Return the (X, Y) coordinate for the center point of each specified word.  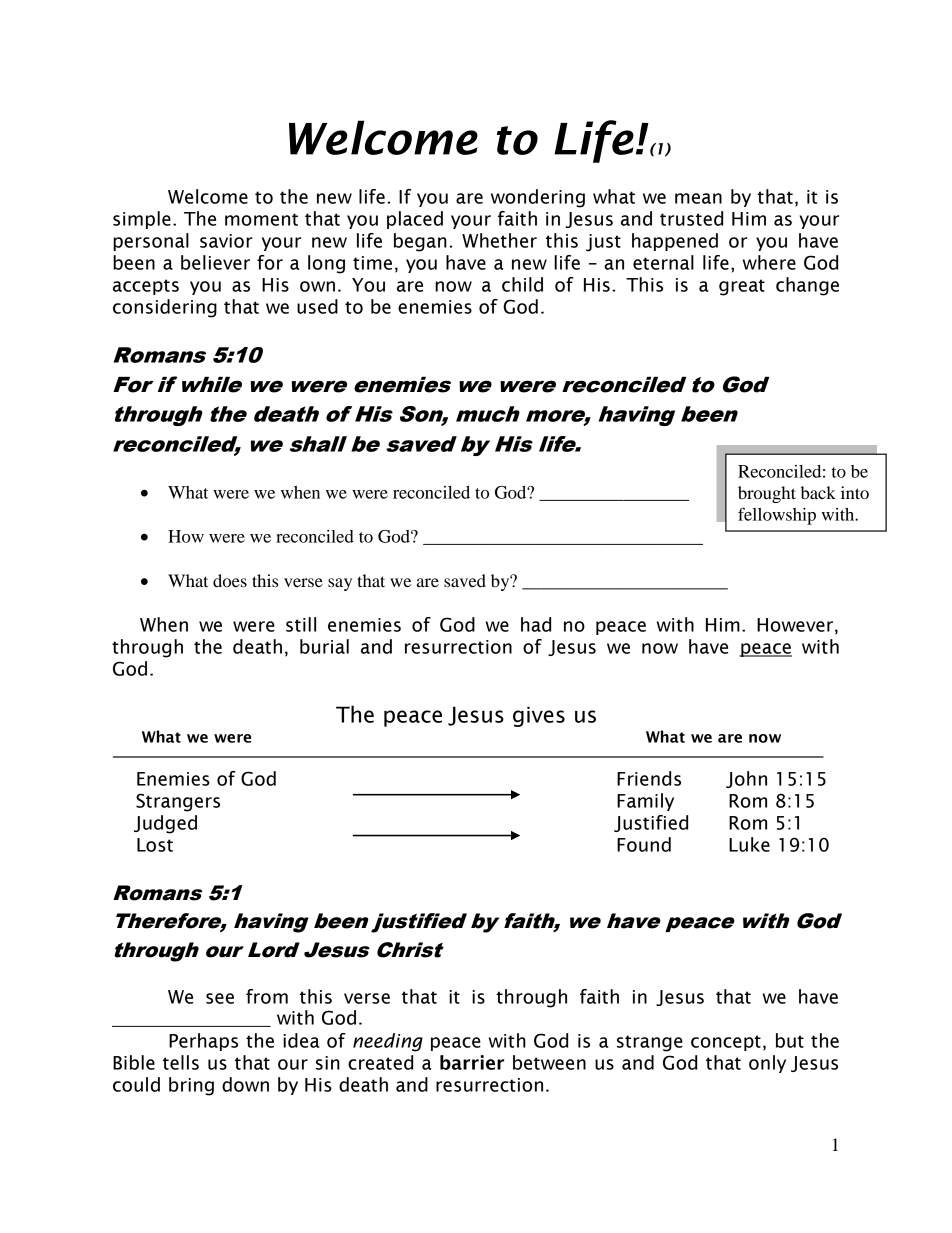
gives (539, 716)
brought (767, 494)
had (536, 624)
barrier (472, 1062)
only (767, 1064)
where (769, 262)
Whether (499, 240)
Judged (165, 824)
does (230, 580)
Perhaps (203, 1042)
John (746, 779)
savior (226, 241)
